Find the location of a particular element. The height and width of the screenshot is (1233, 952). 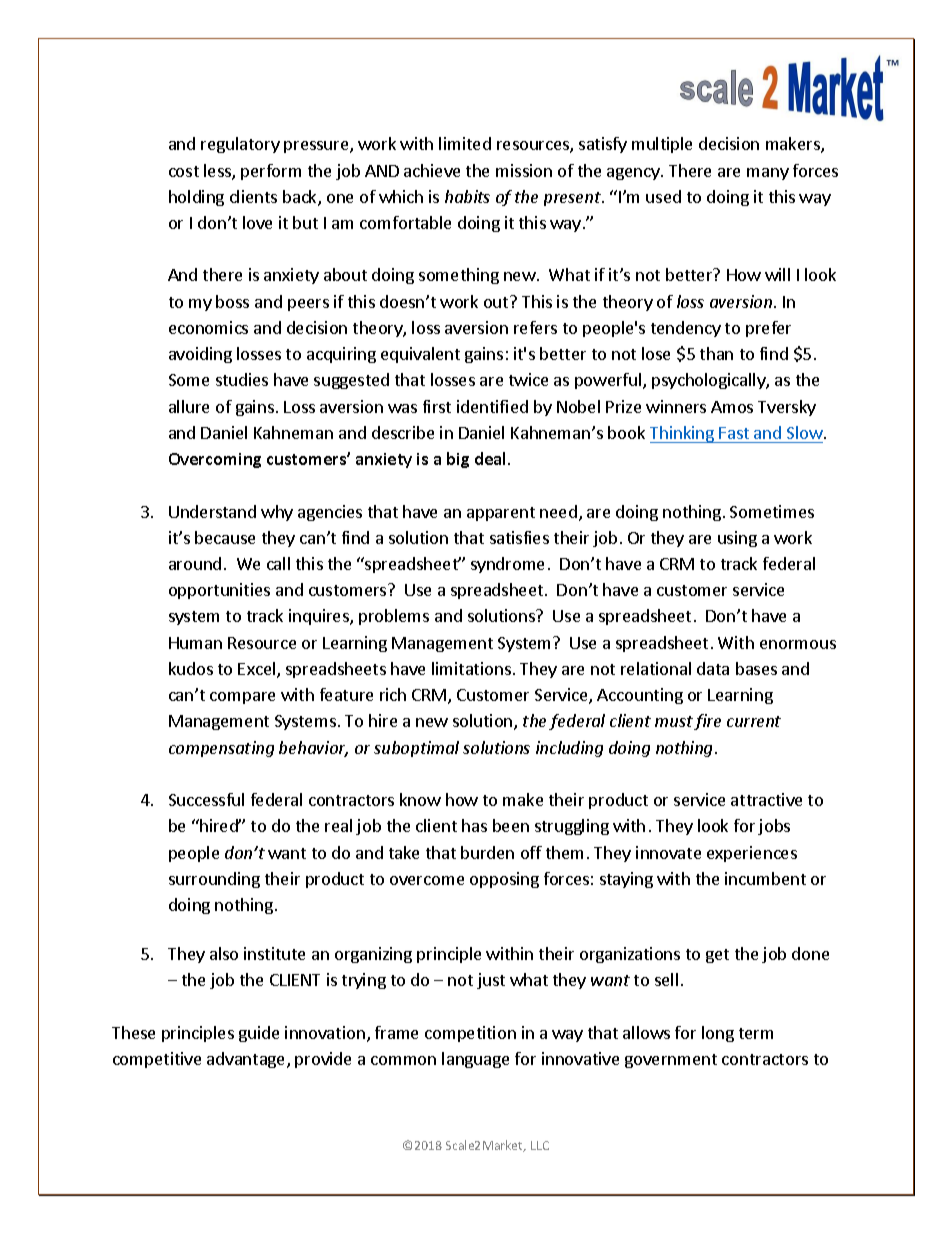

incumbent is located at coordinates (765, 878).
